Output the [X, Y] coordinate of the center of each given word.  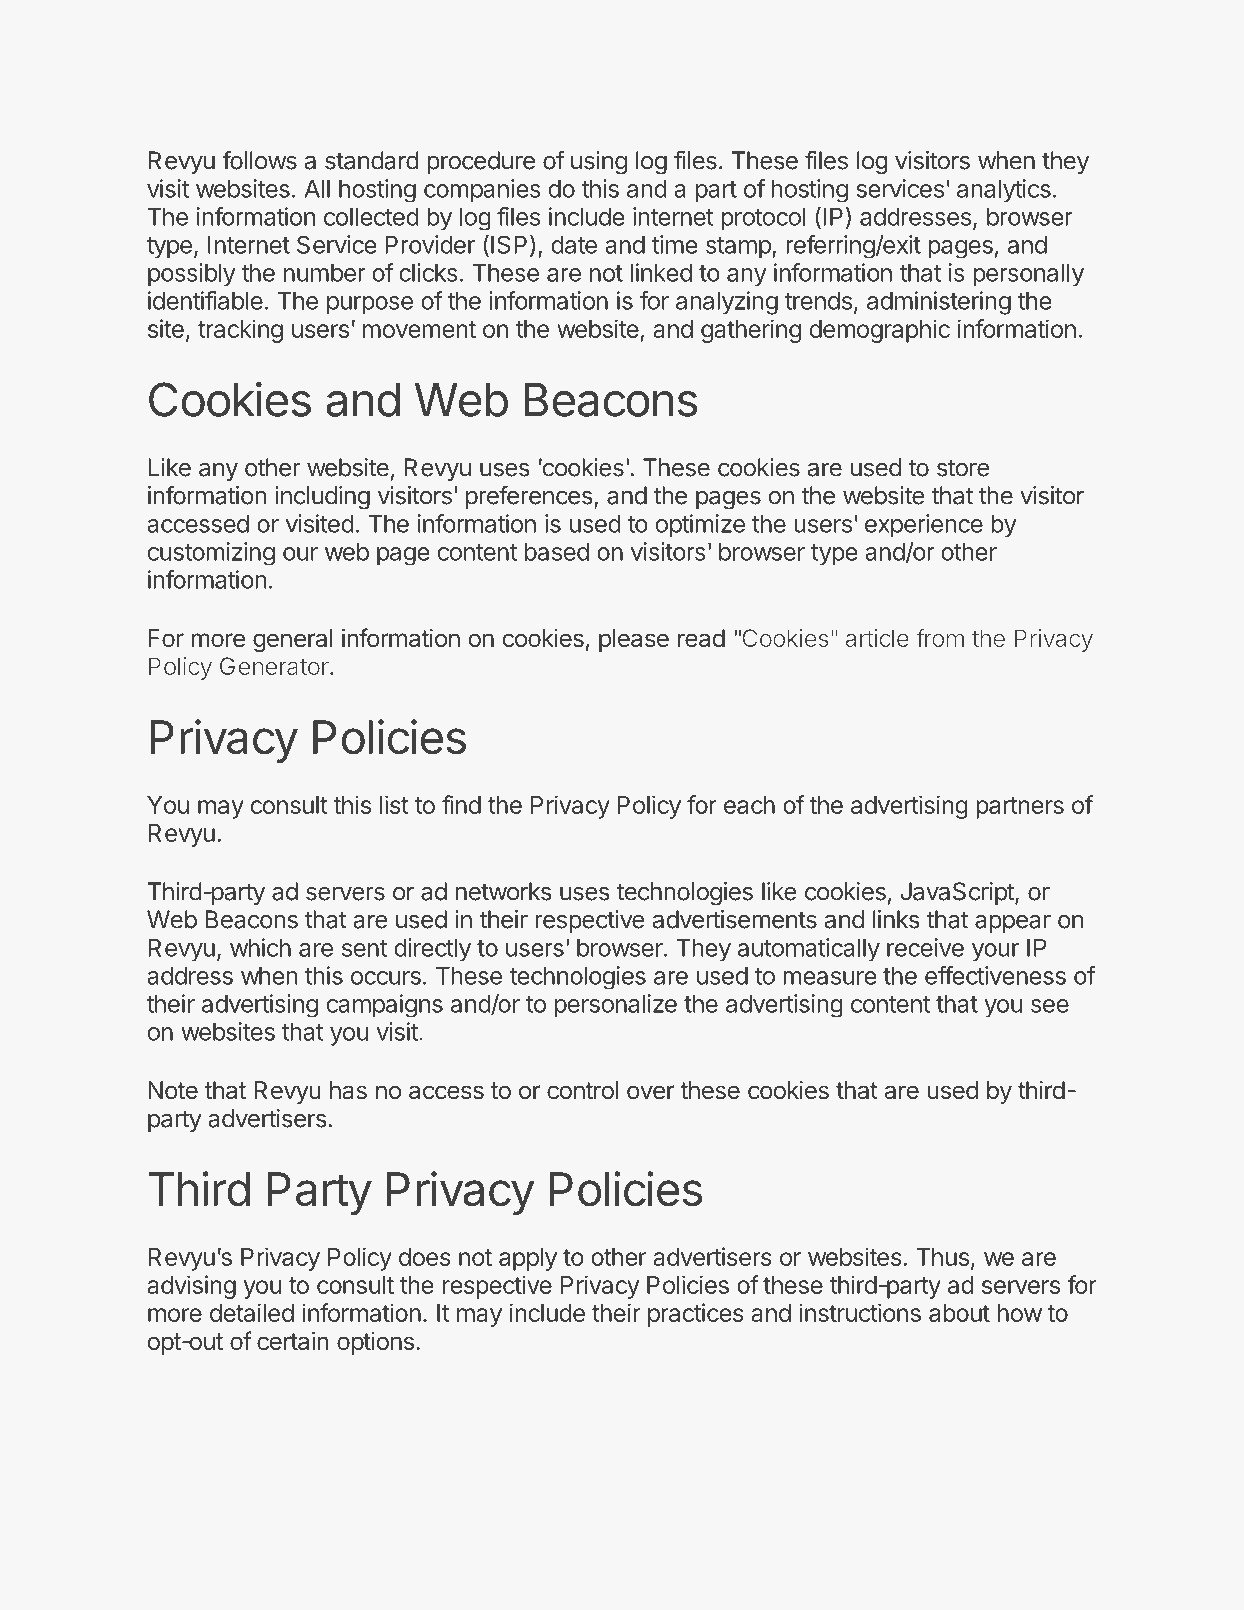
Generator [275, 666]
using [599, 162]
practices [696, 1315]
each [749, 805]
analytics [1004, 191]
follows [259, 160]
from [940, 637]
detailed [252, 1312]
